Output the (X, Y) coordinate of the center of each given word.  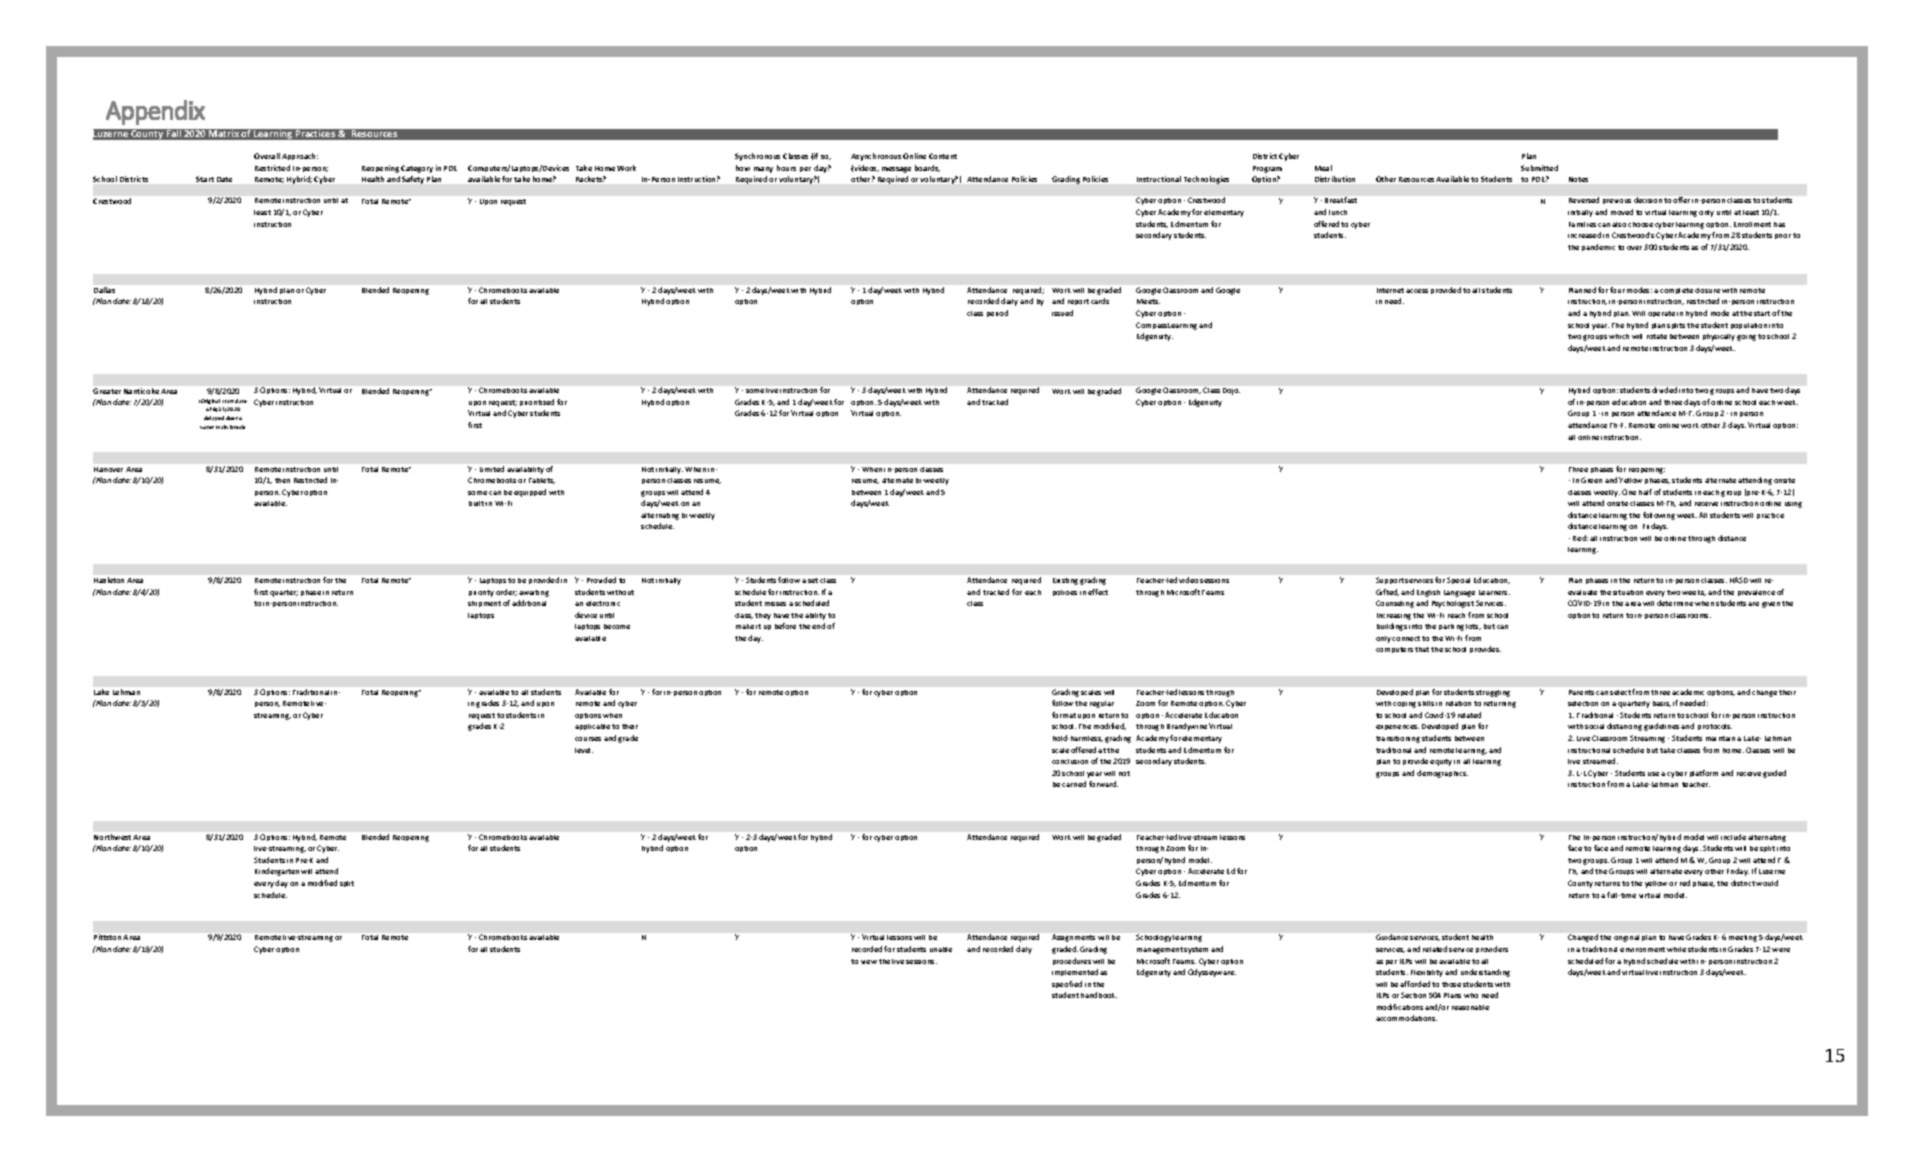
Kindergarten (277, 872)
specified (1067, 984)
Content (943, 156)
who (1471, 995)
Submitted (1539, 168)
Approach (300, 156)
